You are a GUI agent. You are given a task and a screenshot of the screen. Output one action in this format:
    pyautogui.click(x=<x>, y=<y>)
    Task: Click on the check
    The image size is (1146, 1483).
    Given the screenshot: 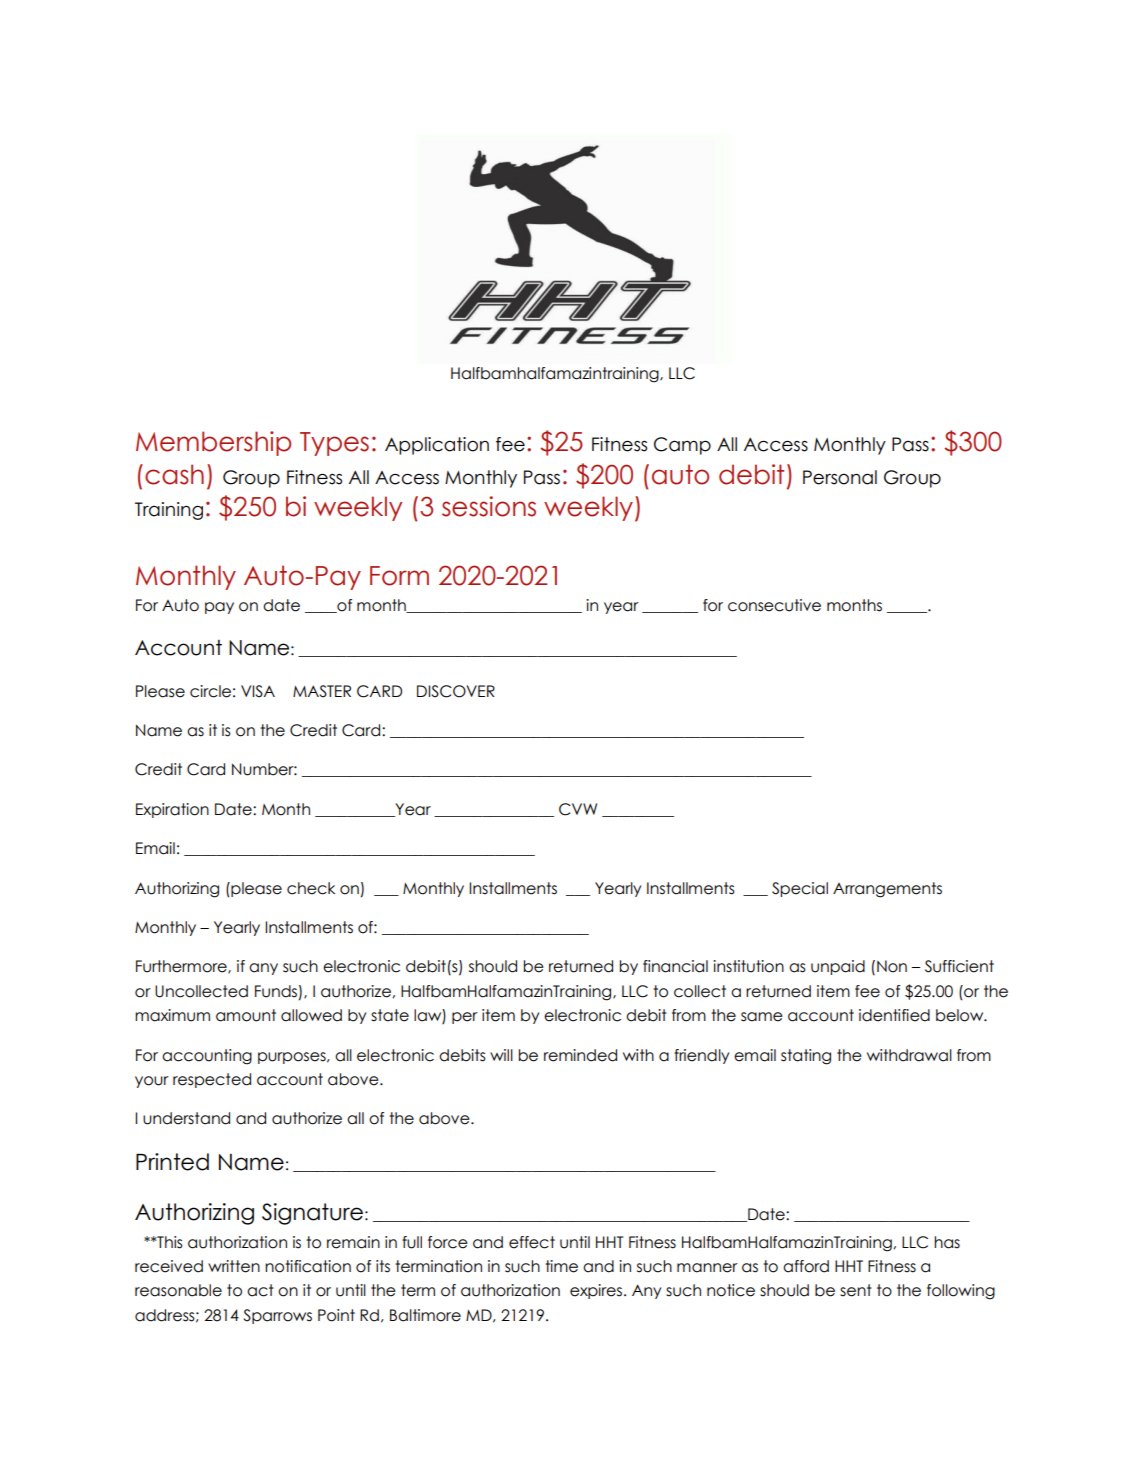 What is the action you would take?
    pyautogui.click(x=311, y=888)
